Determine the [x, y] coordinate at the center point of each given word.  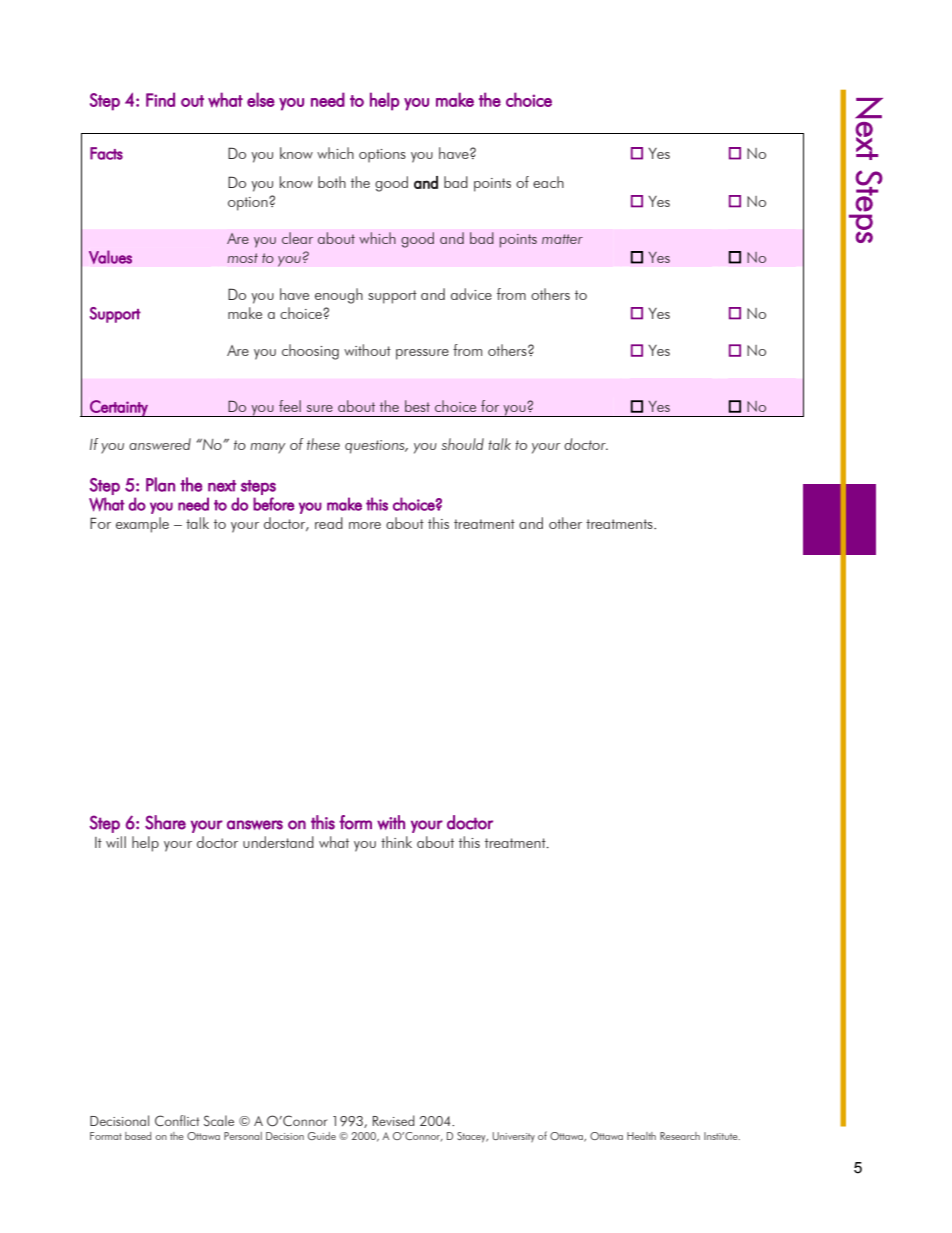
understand [278, 842]
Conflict [177, 1120]
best [417, 406]
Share [165, 822]
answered [160, 444]
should [462, 444]
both [332, 182]
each [548, 182]
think [396, 842]
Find [160, 99]
